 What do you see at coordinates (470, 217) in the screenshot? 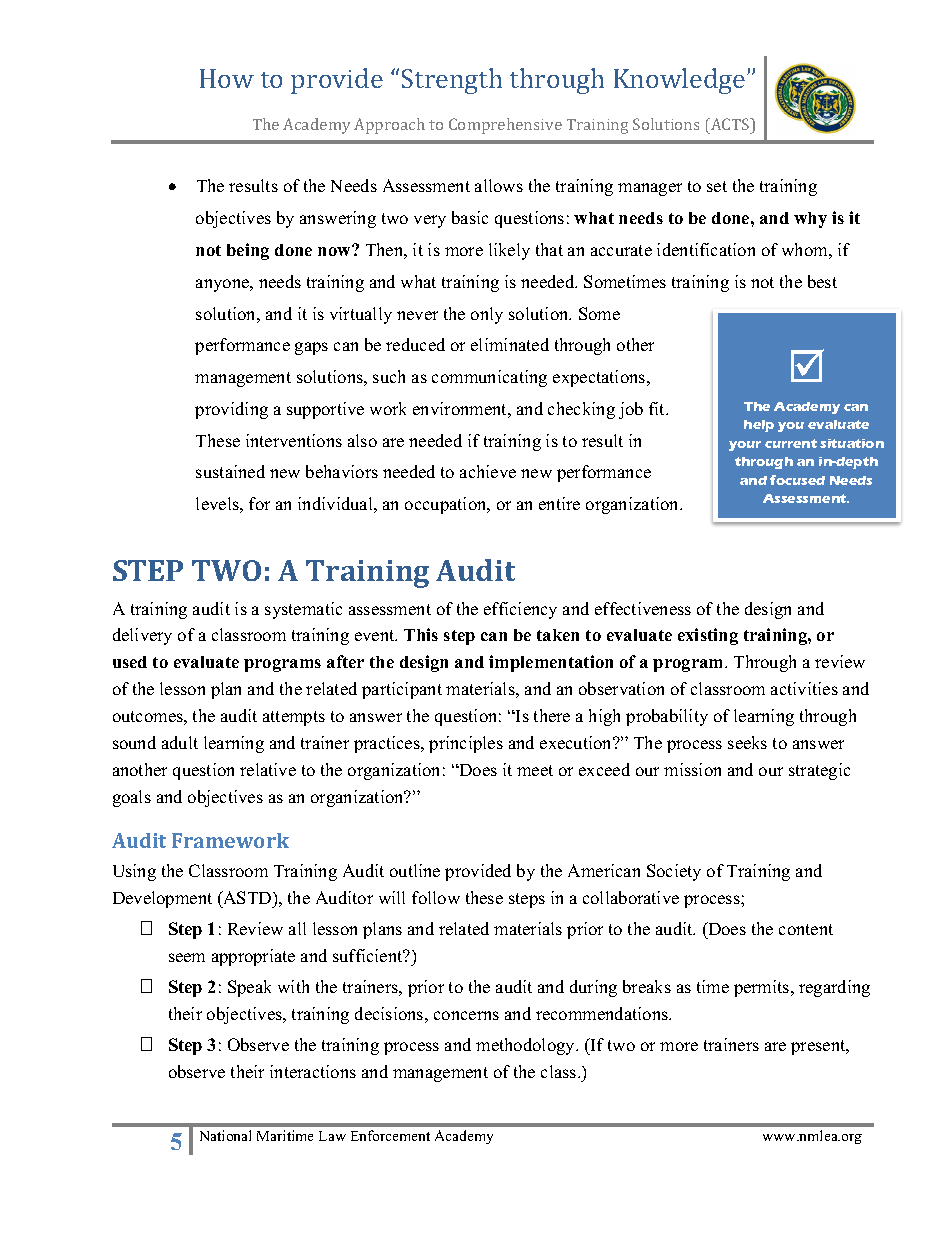
I see `basic` at bounding box center [470, 217].
